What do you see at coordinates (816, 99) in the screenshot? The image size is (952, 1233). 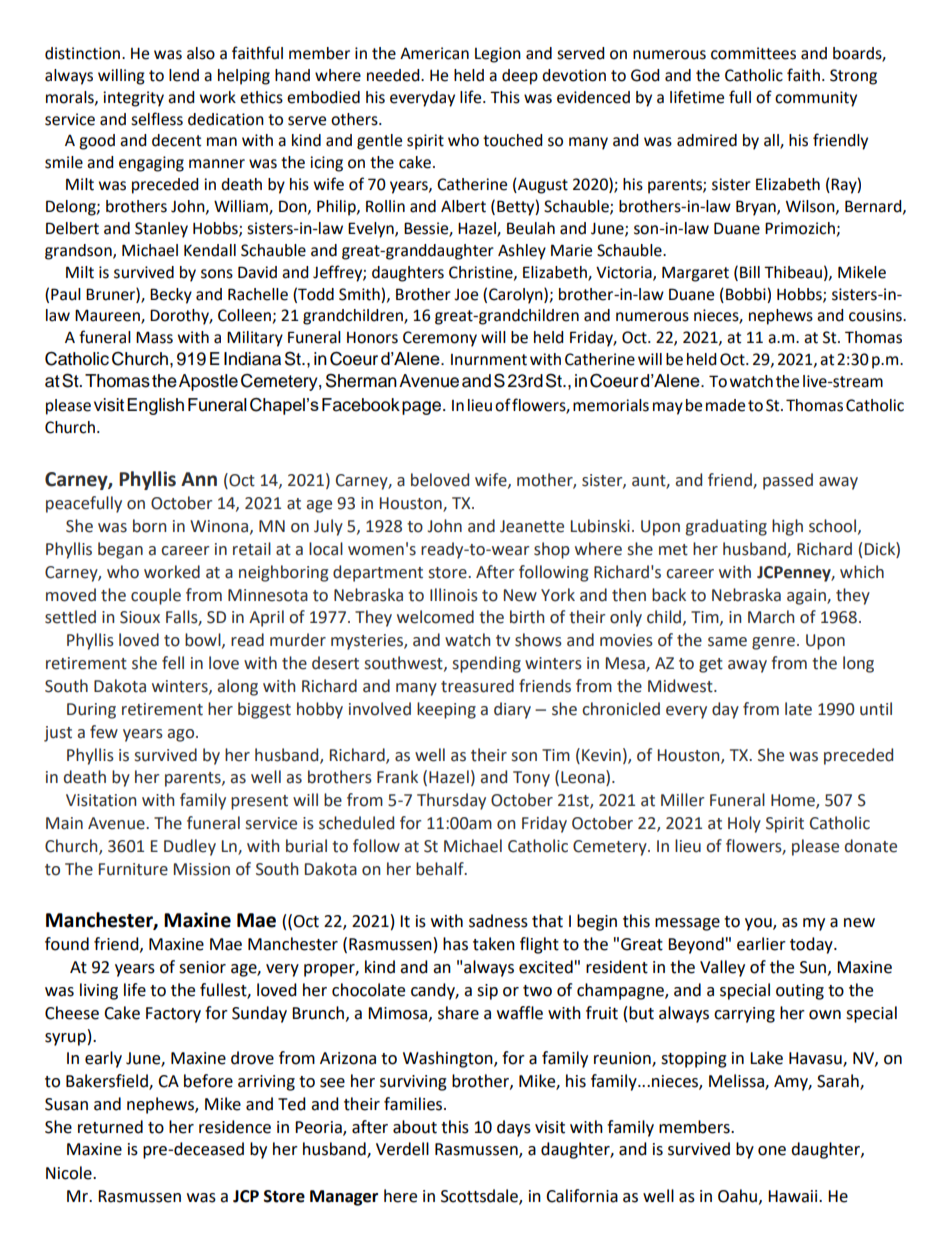 I see `community` at bounding box center [816, 99].
